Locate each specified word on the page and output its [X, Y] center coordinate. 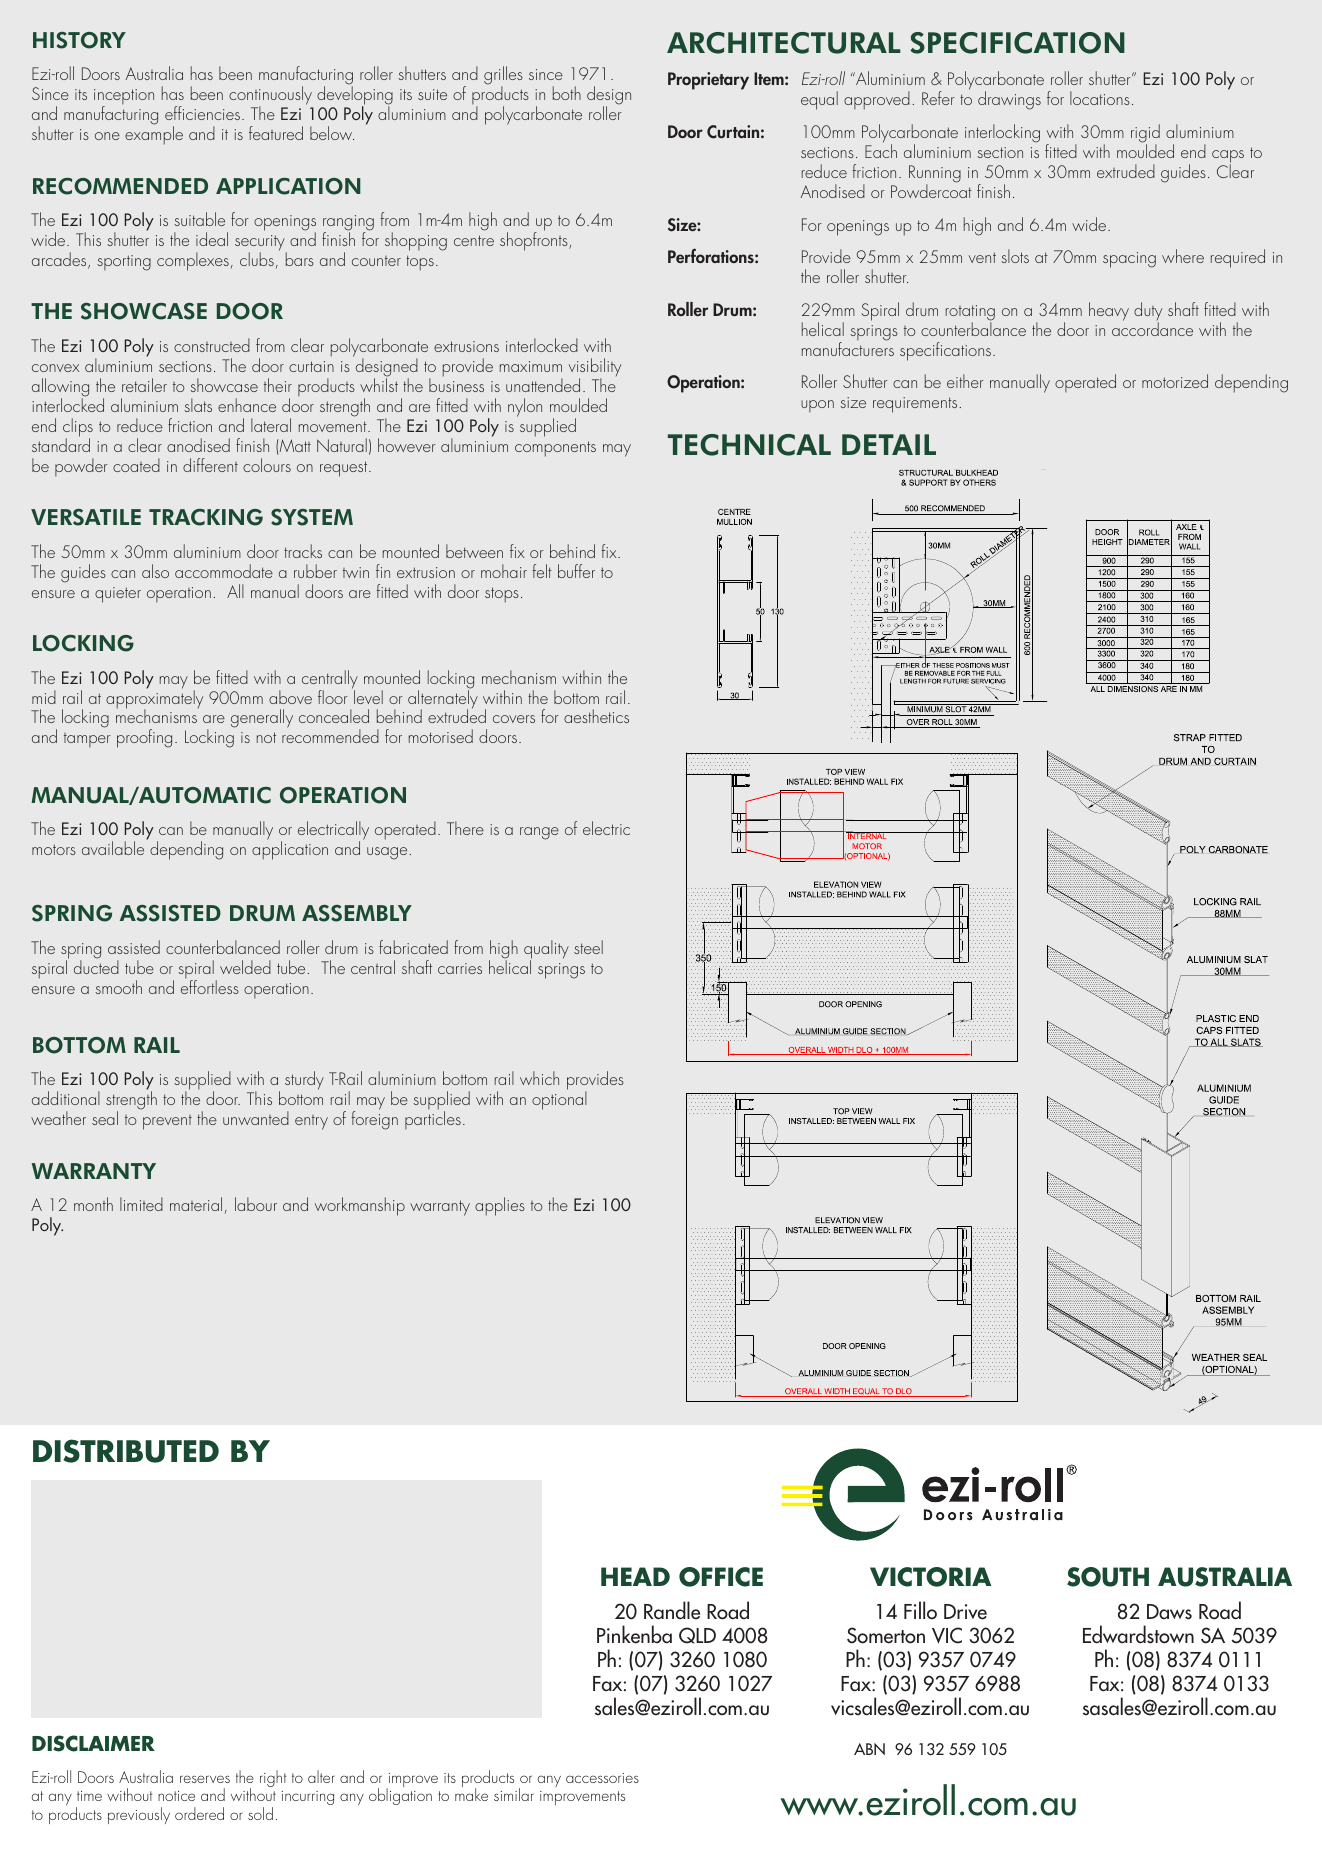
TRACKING [206, 517]
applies [500, 1206]
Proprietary [708, 81]
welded [245, 967]
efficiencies [202, 113]
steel [588, 947]
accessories [602, 1778]
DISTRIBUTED [126, 1451]
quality [546, 950]
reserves [205, 1779]
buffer [576, 571]
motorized [1175, 381]
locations [1100, 98]
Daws [1169, 1612]
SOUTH [1108, 1577]
